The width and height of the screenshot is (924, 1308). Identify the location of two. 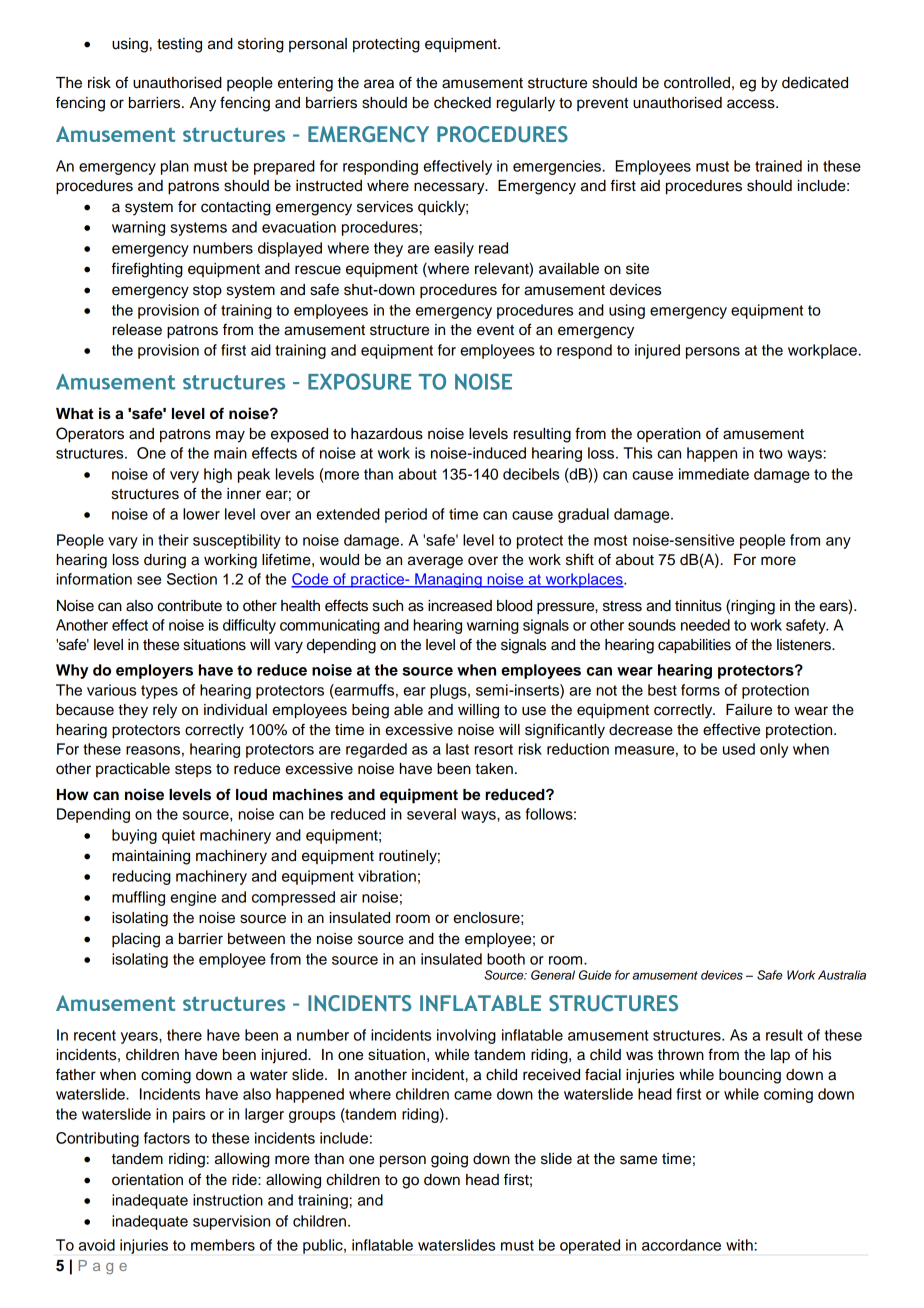
(771, 453).
